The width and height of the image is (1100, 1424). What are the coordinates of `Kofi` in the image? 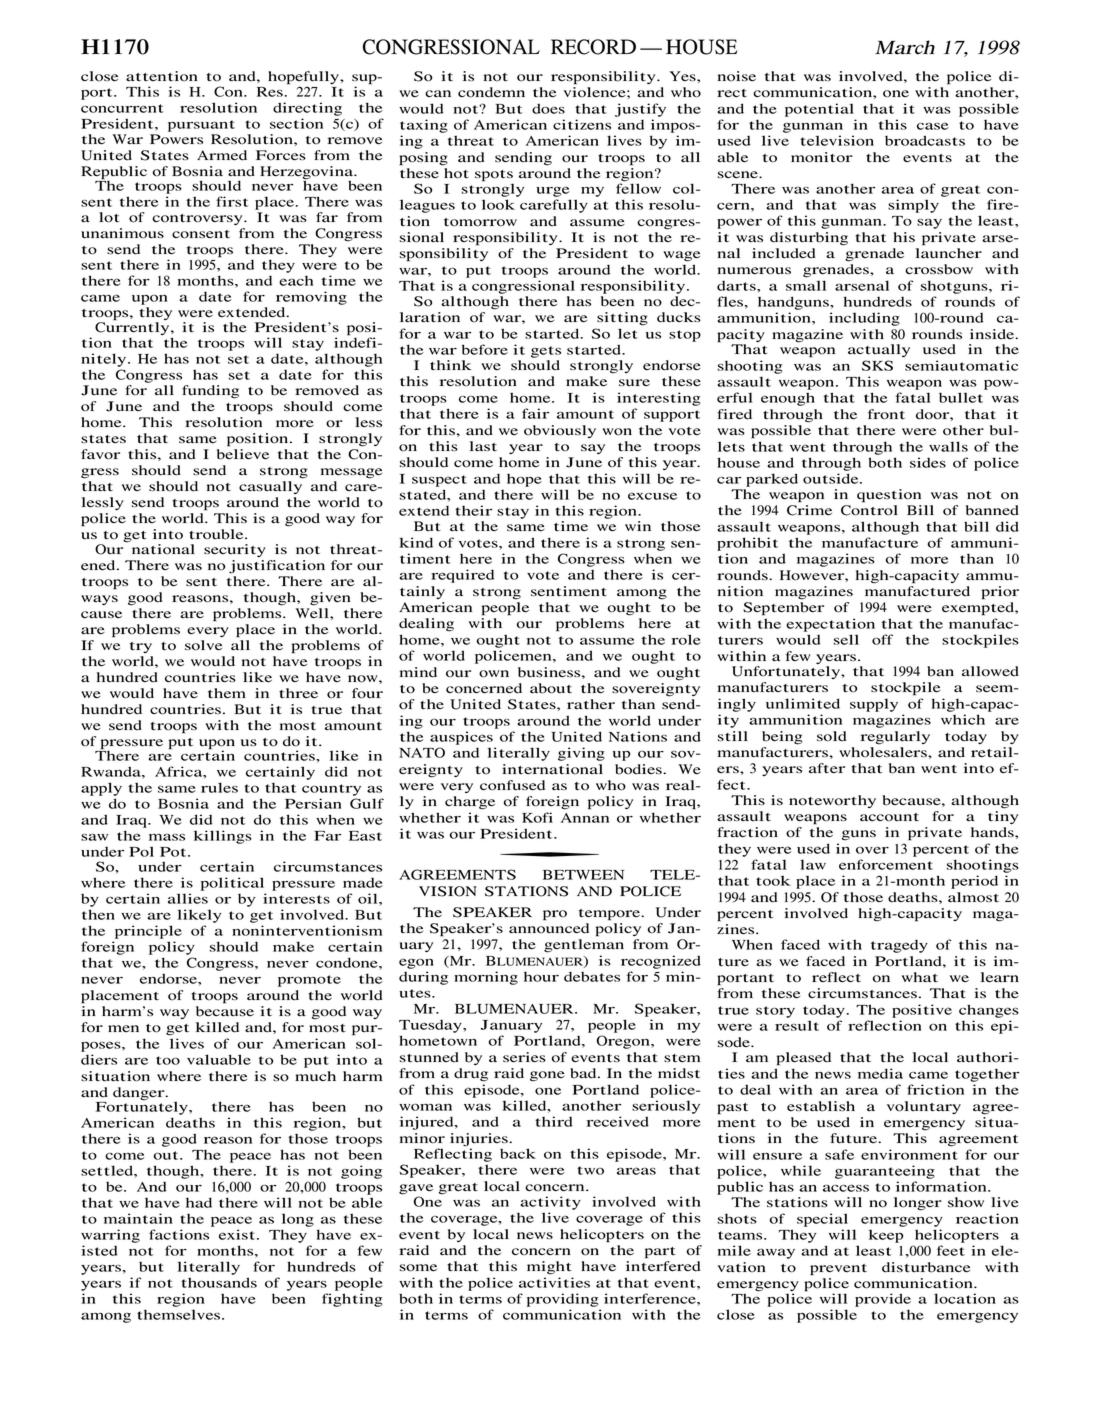 It's located at (537, 817).
